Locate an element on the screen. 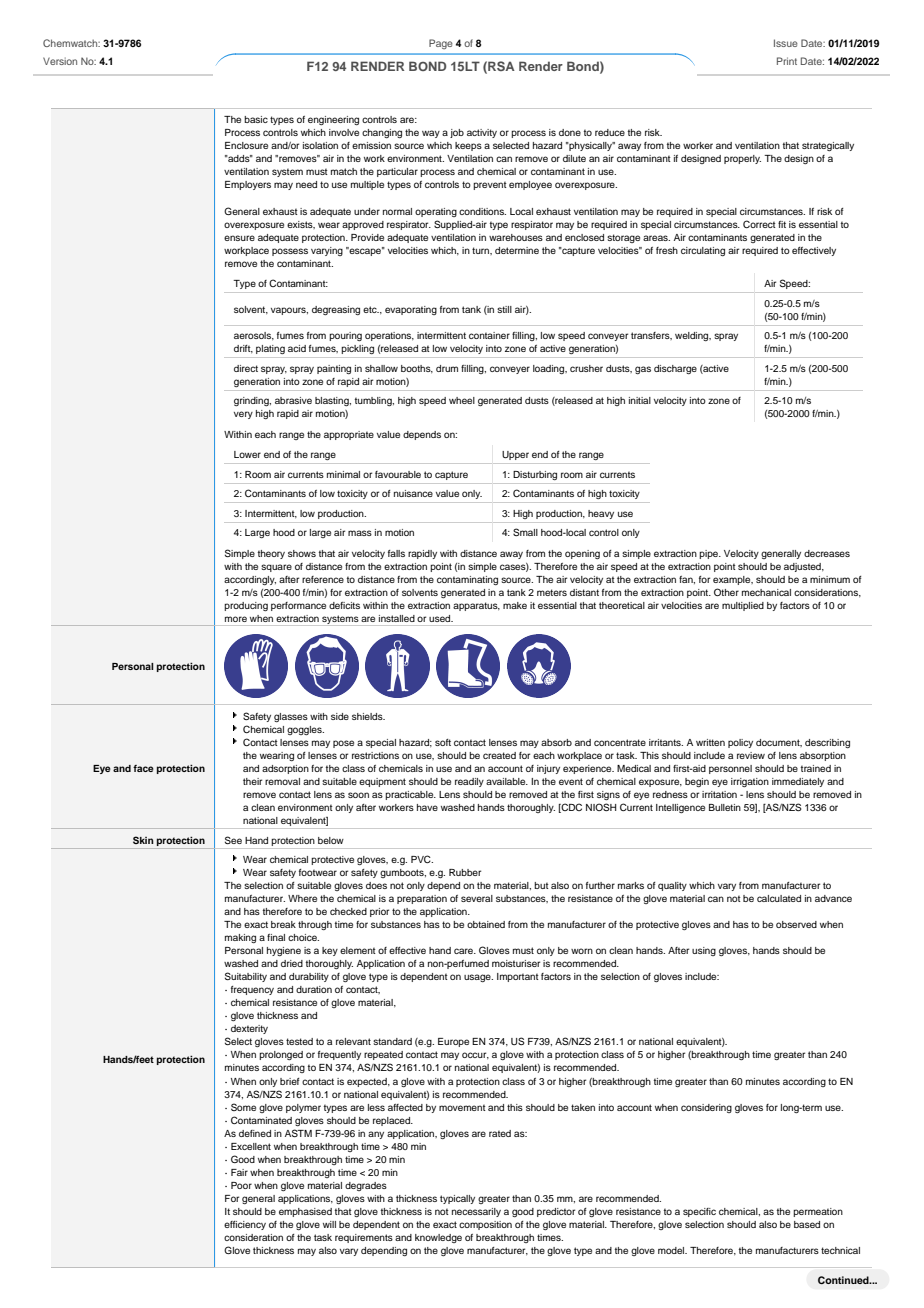  typically is located at coordinates (457, 1199).
